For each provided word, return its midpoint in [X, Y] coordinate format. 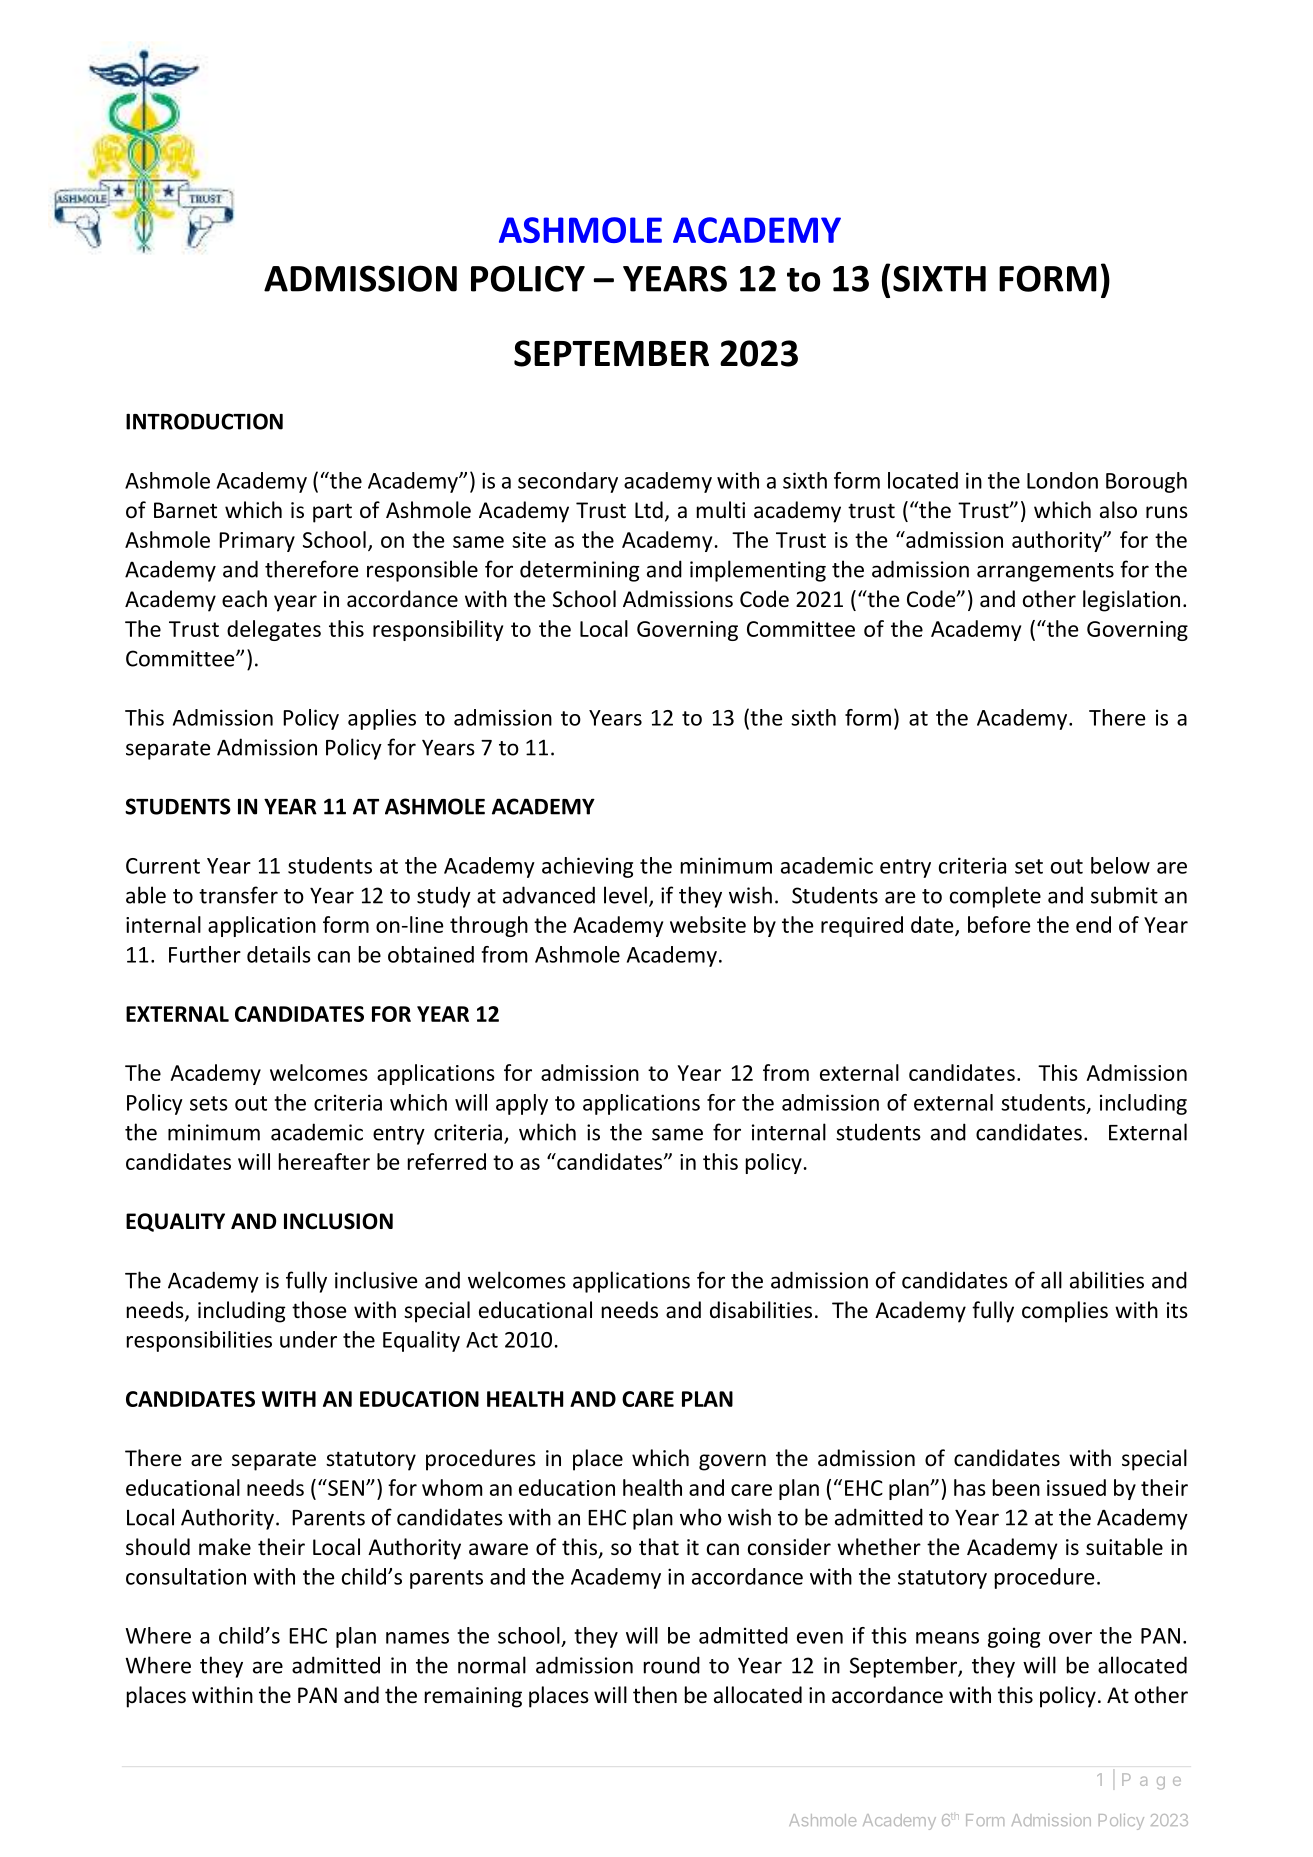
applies [382, 719]
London [1062, 480]
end [1093, 924]
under [308, 1339]
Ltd [649, 509]
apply [522, 1104]
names [417, 1638]
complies [1065, 1312]
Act [482, 1340]
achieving [587, 867]
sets [209, 1103]
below [1120, 865]
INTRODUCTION [204, 421]
